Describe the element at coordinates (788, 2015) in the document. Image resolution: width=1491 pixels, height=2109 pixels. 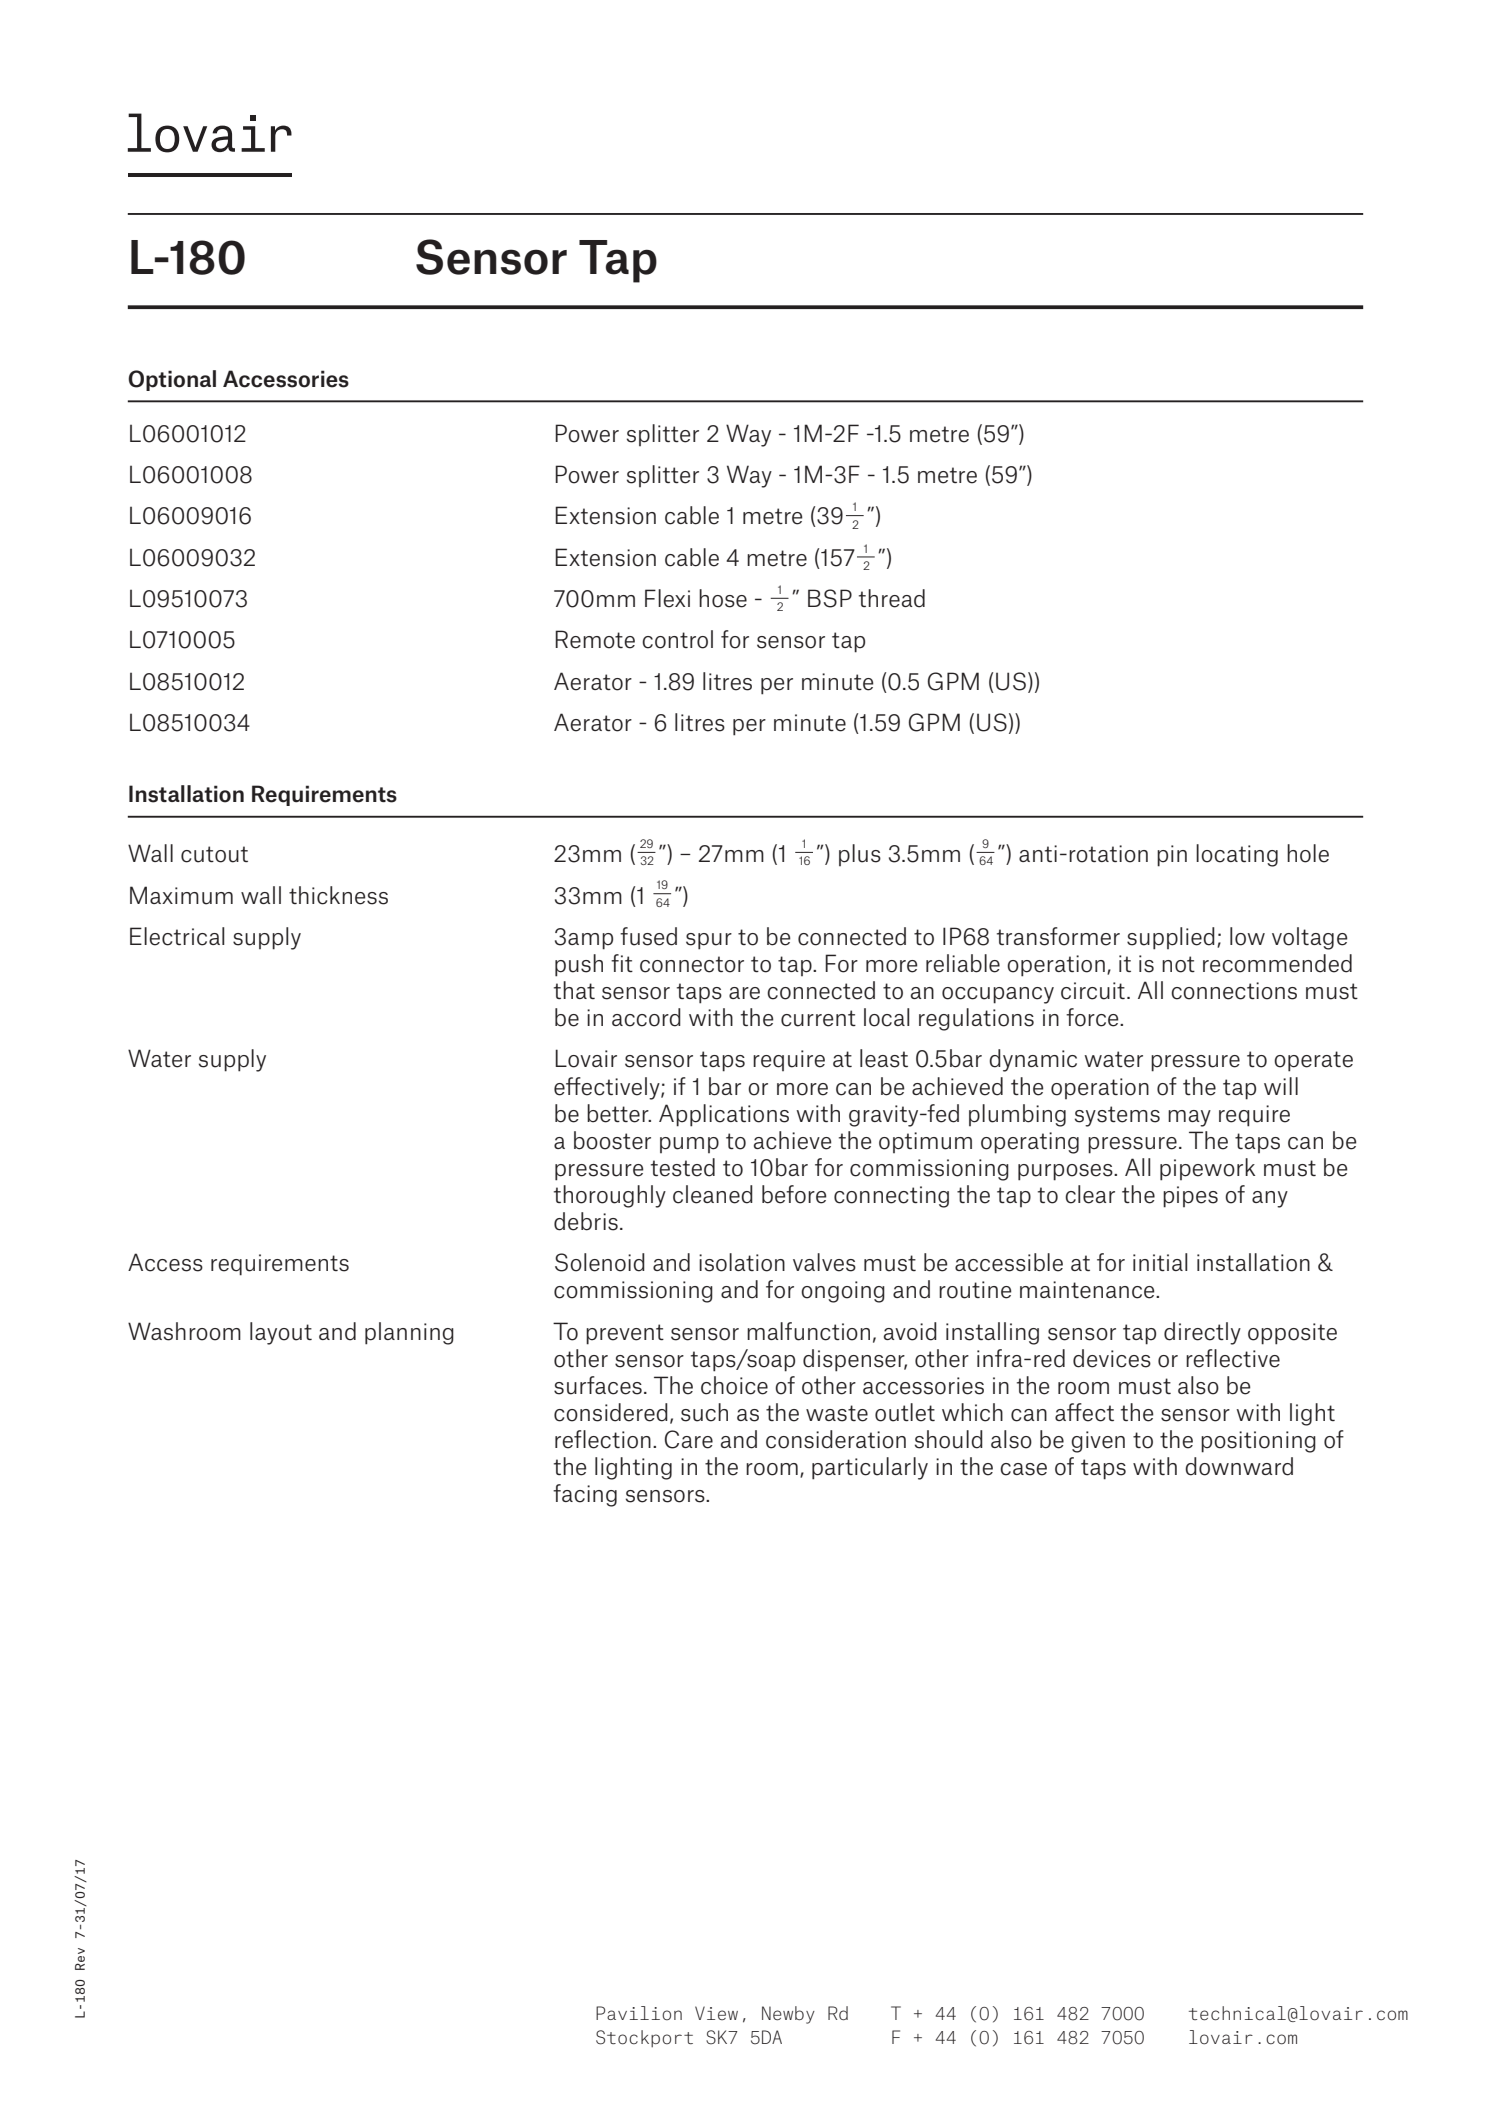
I see `Newby` at that location.
